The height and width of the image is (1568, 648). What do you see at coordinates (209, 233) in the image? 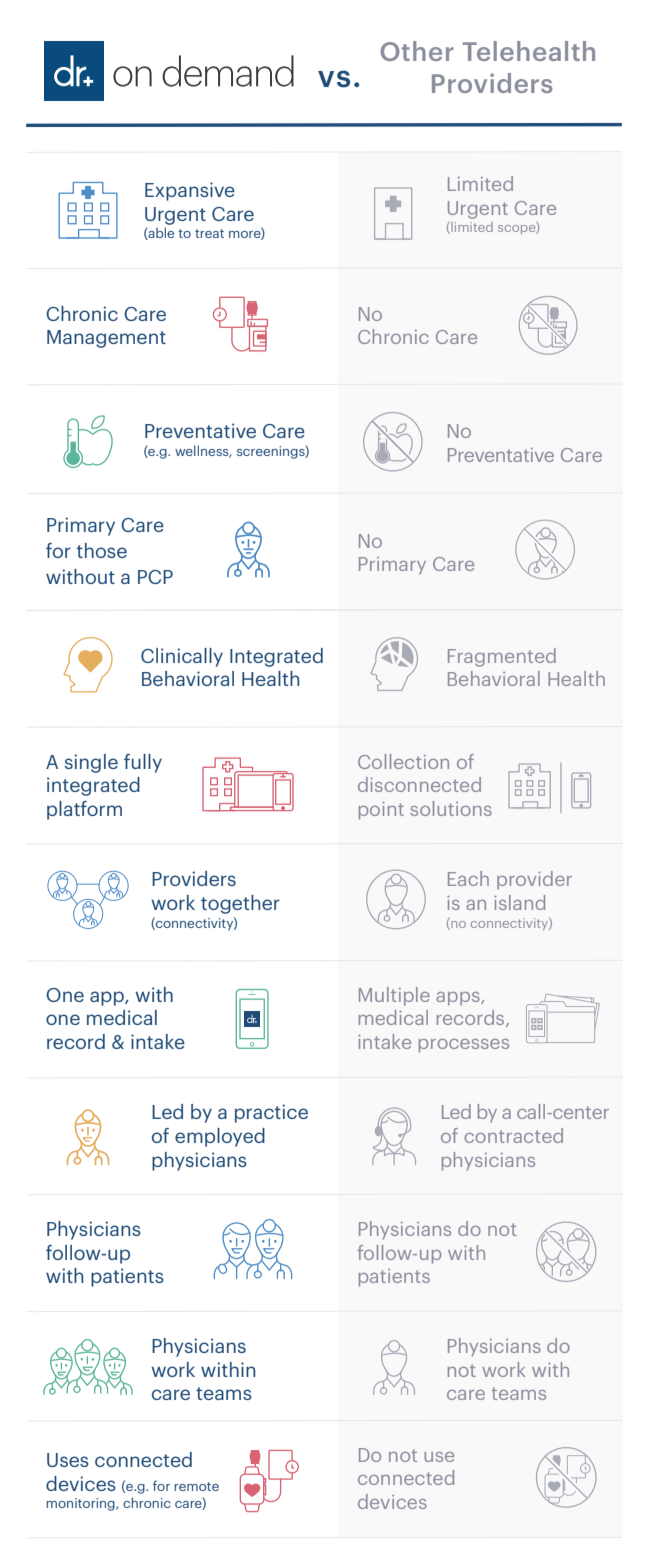
I see `treat` at bounding box center [209, 233].
